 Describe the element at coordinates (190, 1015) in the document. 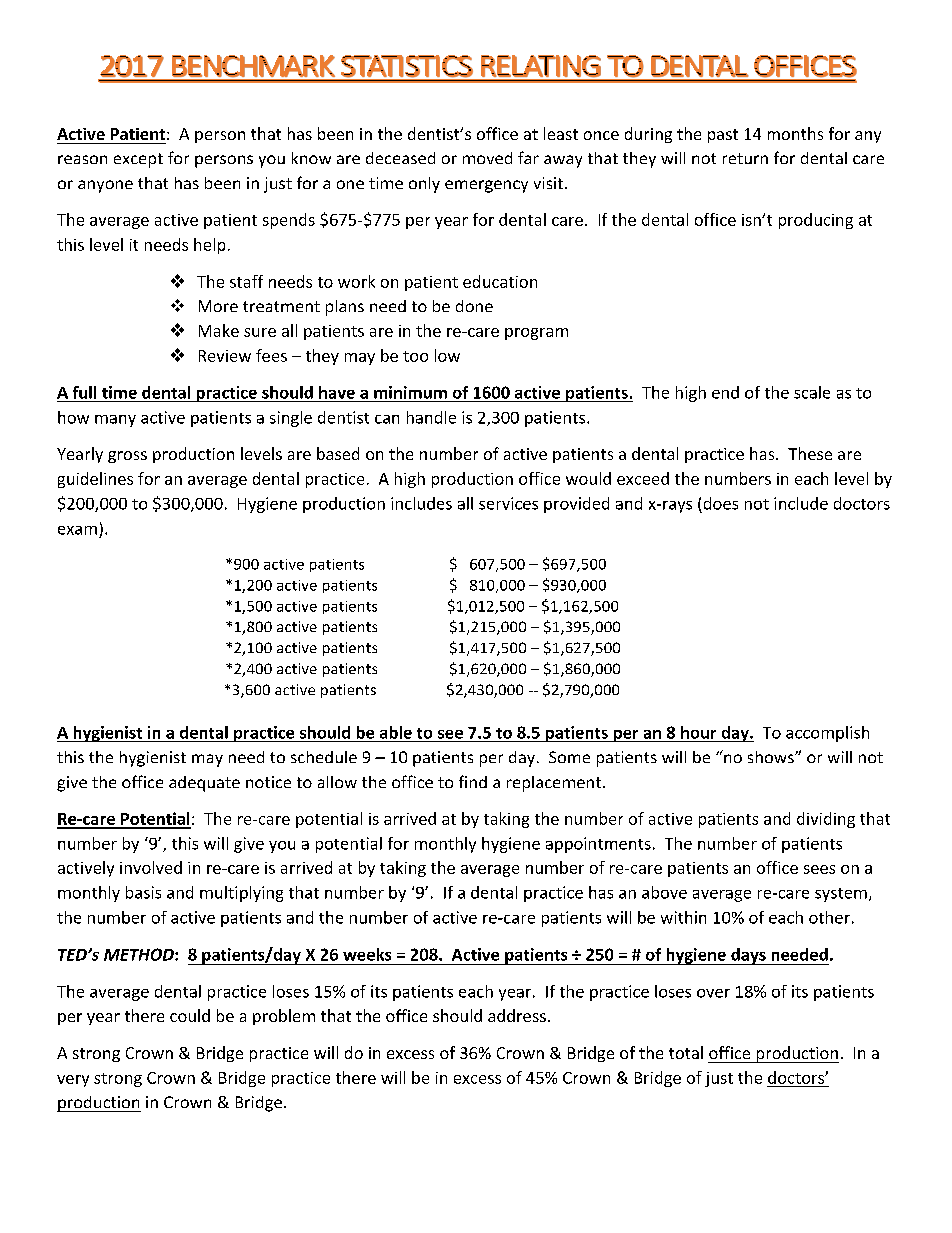

I see `could` at that location.
